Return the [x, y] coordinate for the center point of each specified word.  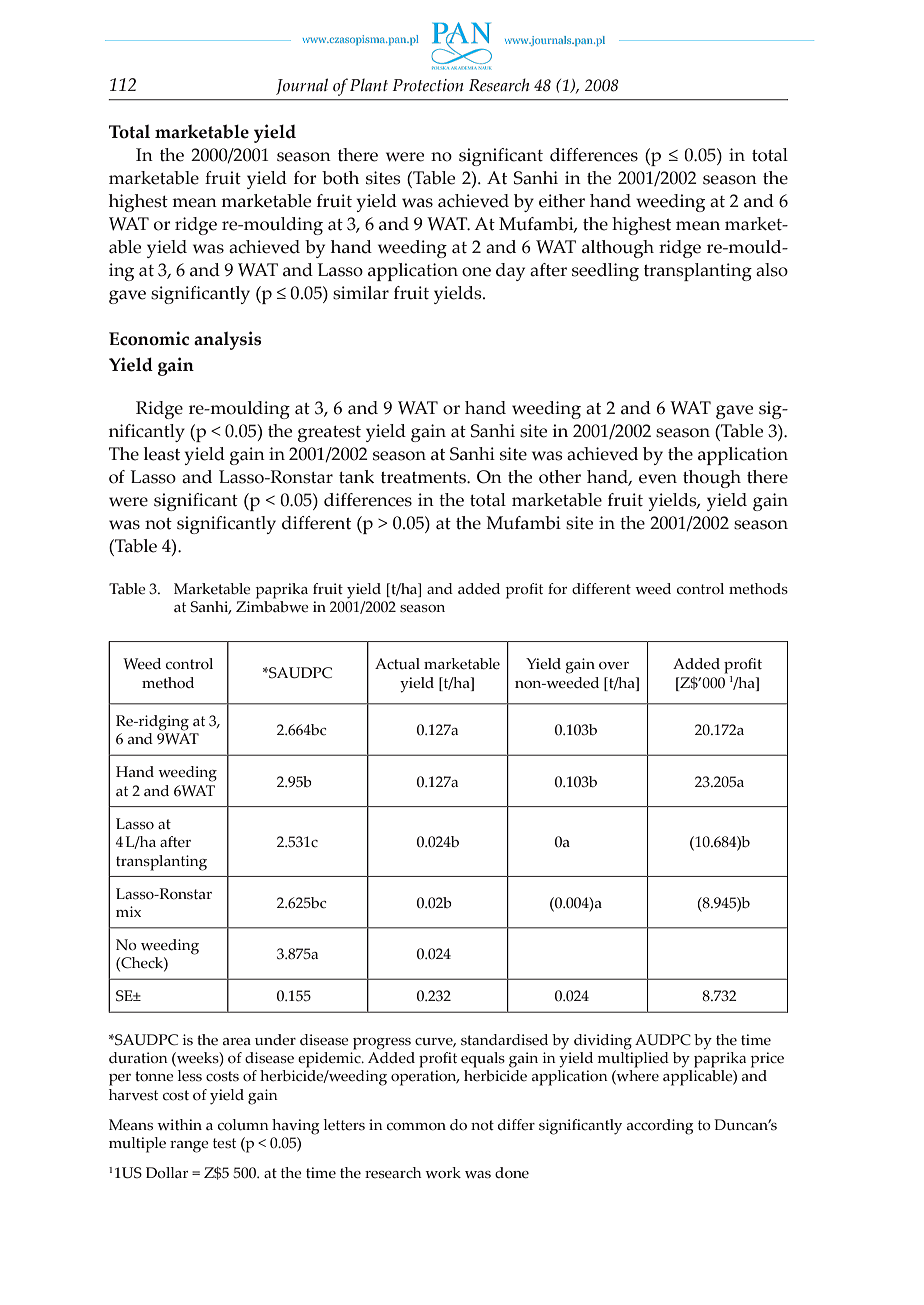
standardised [504, 1040]
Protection [428, 85]
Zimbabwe [272, 607]
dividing [603, 1042]
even [658, 479]
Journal [302, 86]
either [562, 201]
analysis [227, 340]
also [772, 270]
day [510, 272]
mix [128, 911]
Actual [397, 664]
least [162, 454]
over [614, 666]
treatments [424, 478]
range [189, 1147]
